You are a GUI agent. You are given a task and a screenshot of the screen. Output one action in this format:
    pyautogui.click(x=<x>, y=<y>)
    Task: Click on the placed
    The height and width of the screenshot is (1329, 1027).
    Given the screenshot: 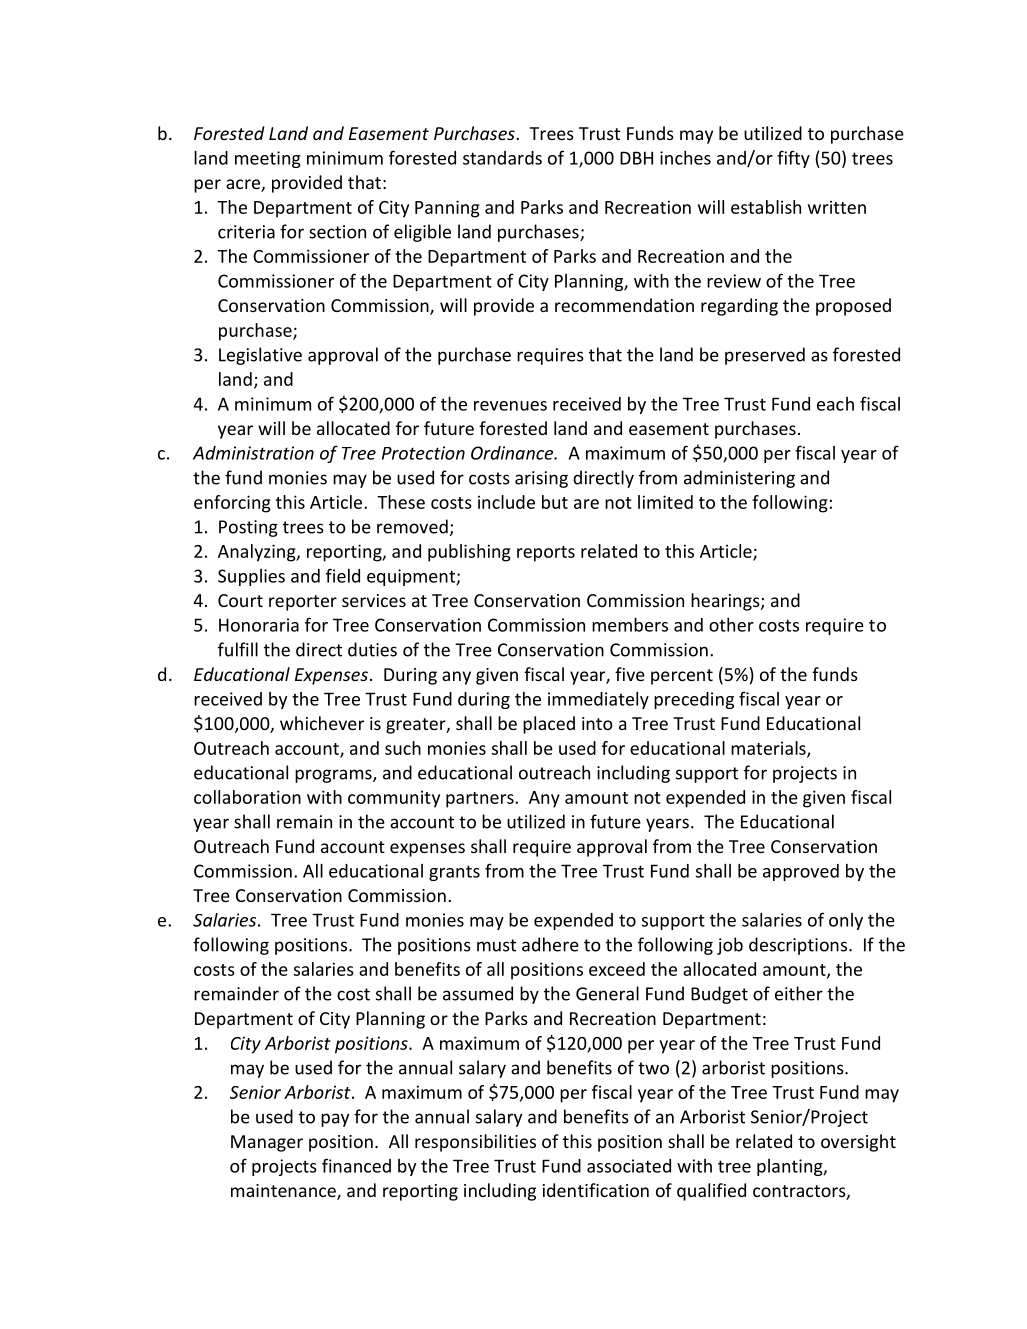 What is the action you would take?
    pyautogui.click(x=549, y=725)
